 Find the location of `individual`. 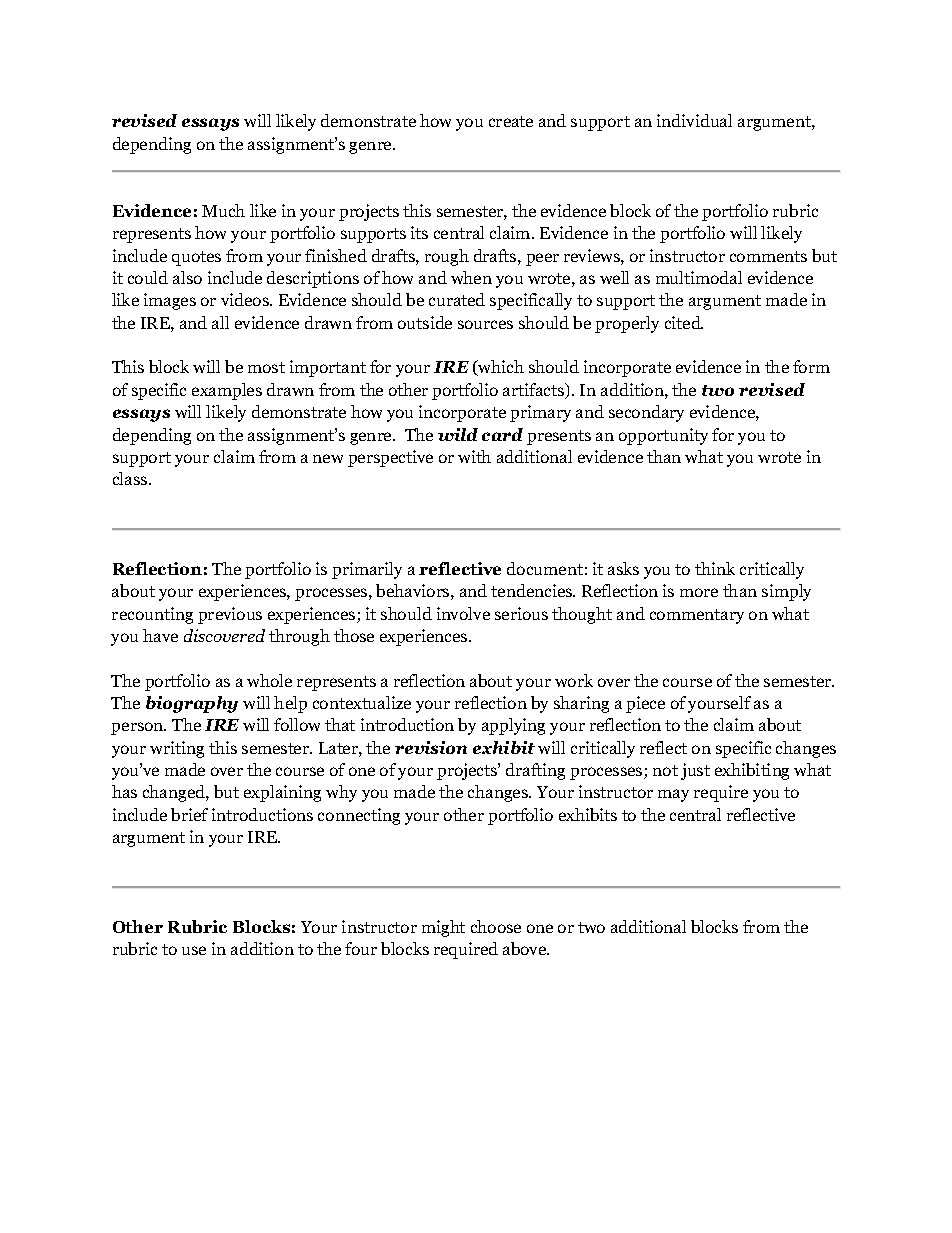

individual is located at coordinates (694, 120).
